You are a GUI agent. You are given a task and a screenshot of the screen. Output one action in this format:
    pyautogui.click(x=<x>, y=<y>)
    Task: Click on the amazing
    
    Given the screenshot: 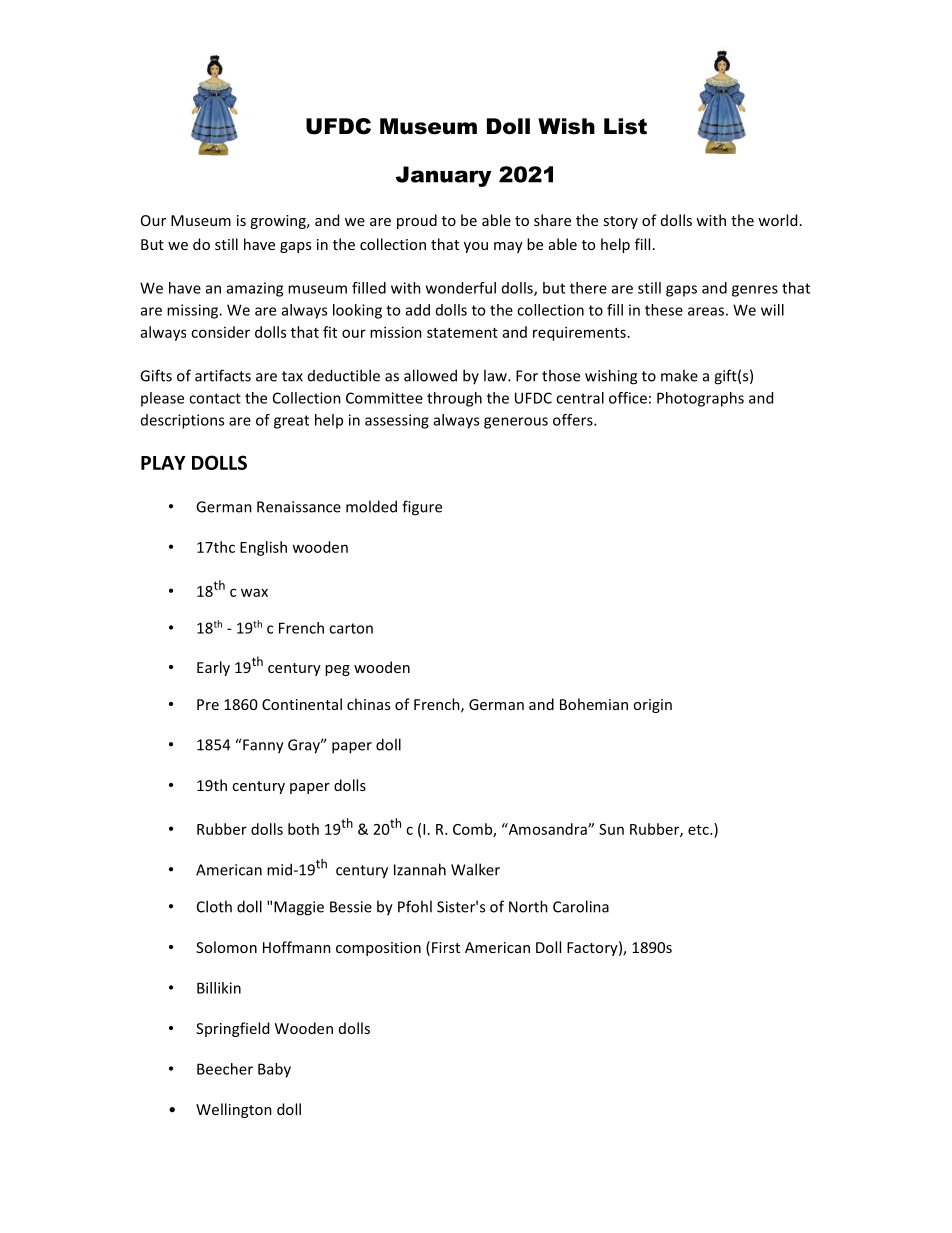 What is the action you would take?
    pyautogui.click(x=255, y=289)
